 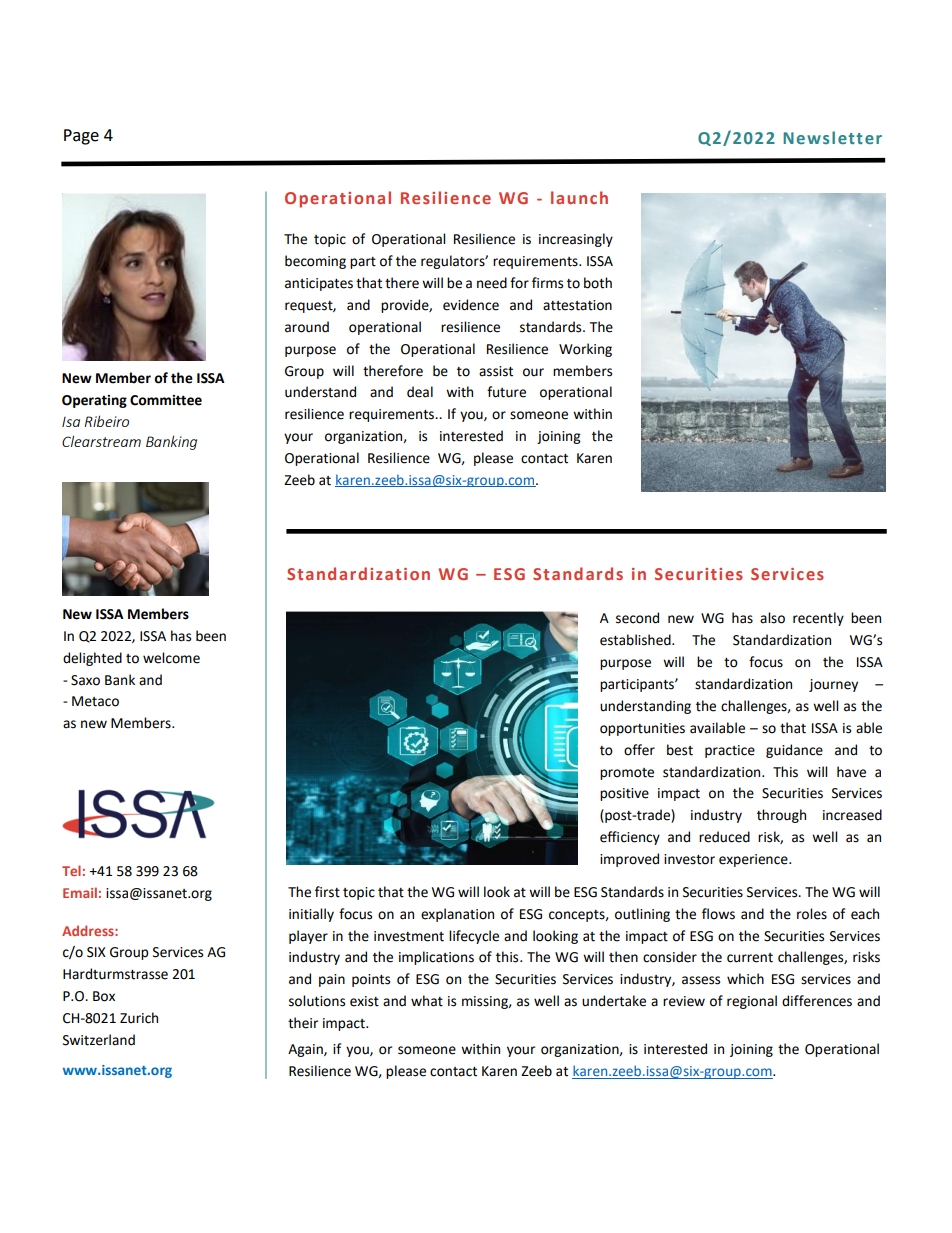 What do you see at coordinates (637, 618) in the document?
I see `second` at bounding box center [637, 618].
